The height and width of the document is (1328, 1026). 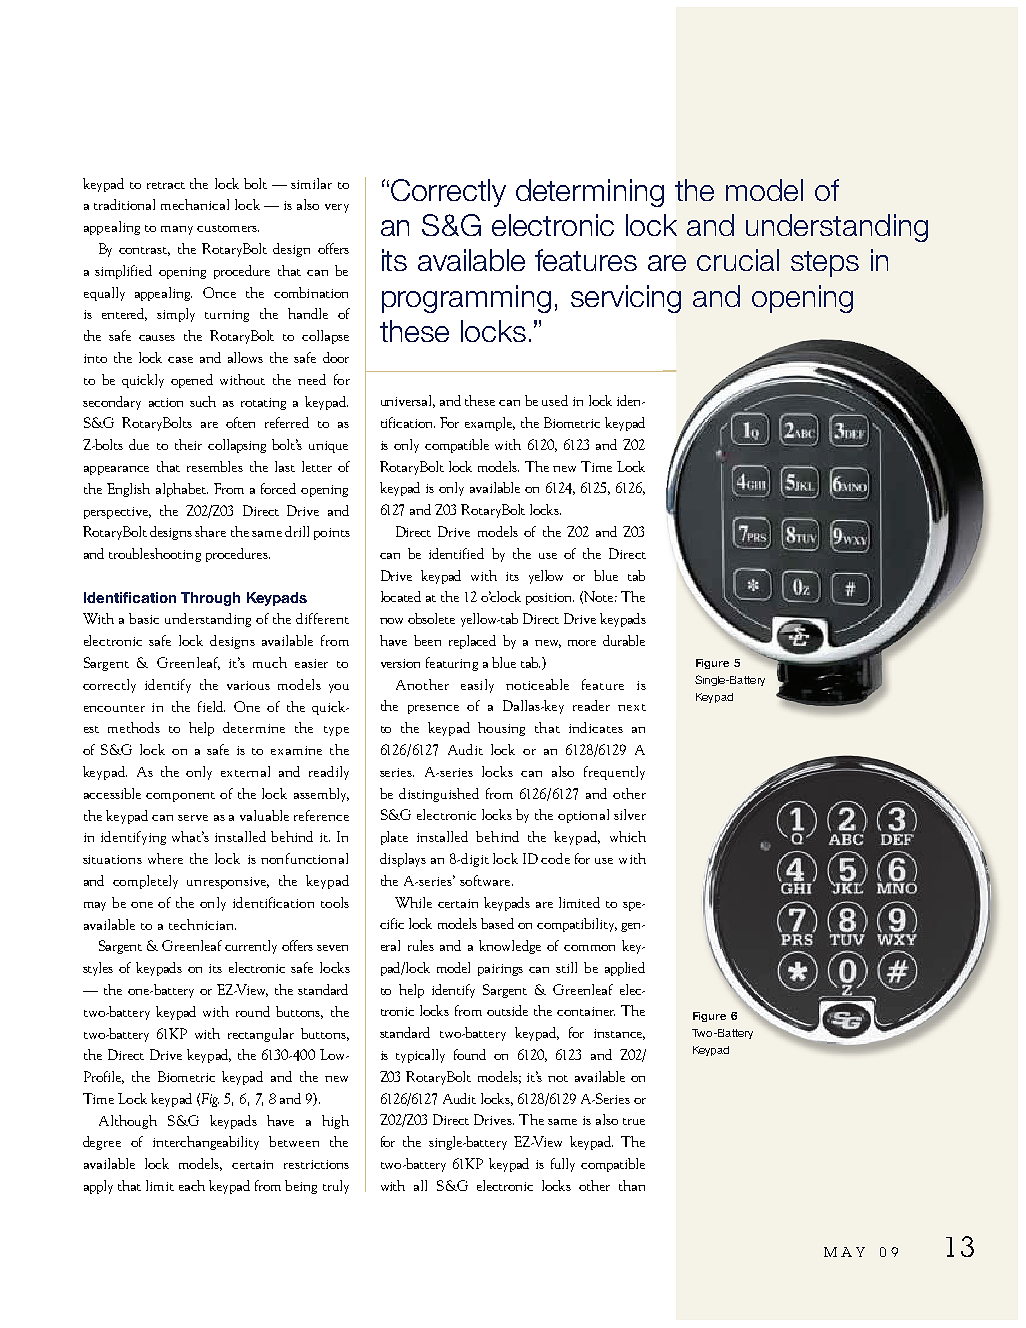 I want to click on interchangeability, so click(x=206, y=1143).
